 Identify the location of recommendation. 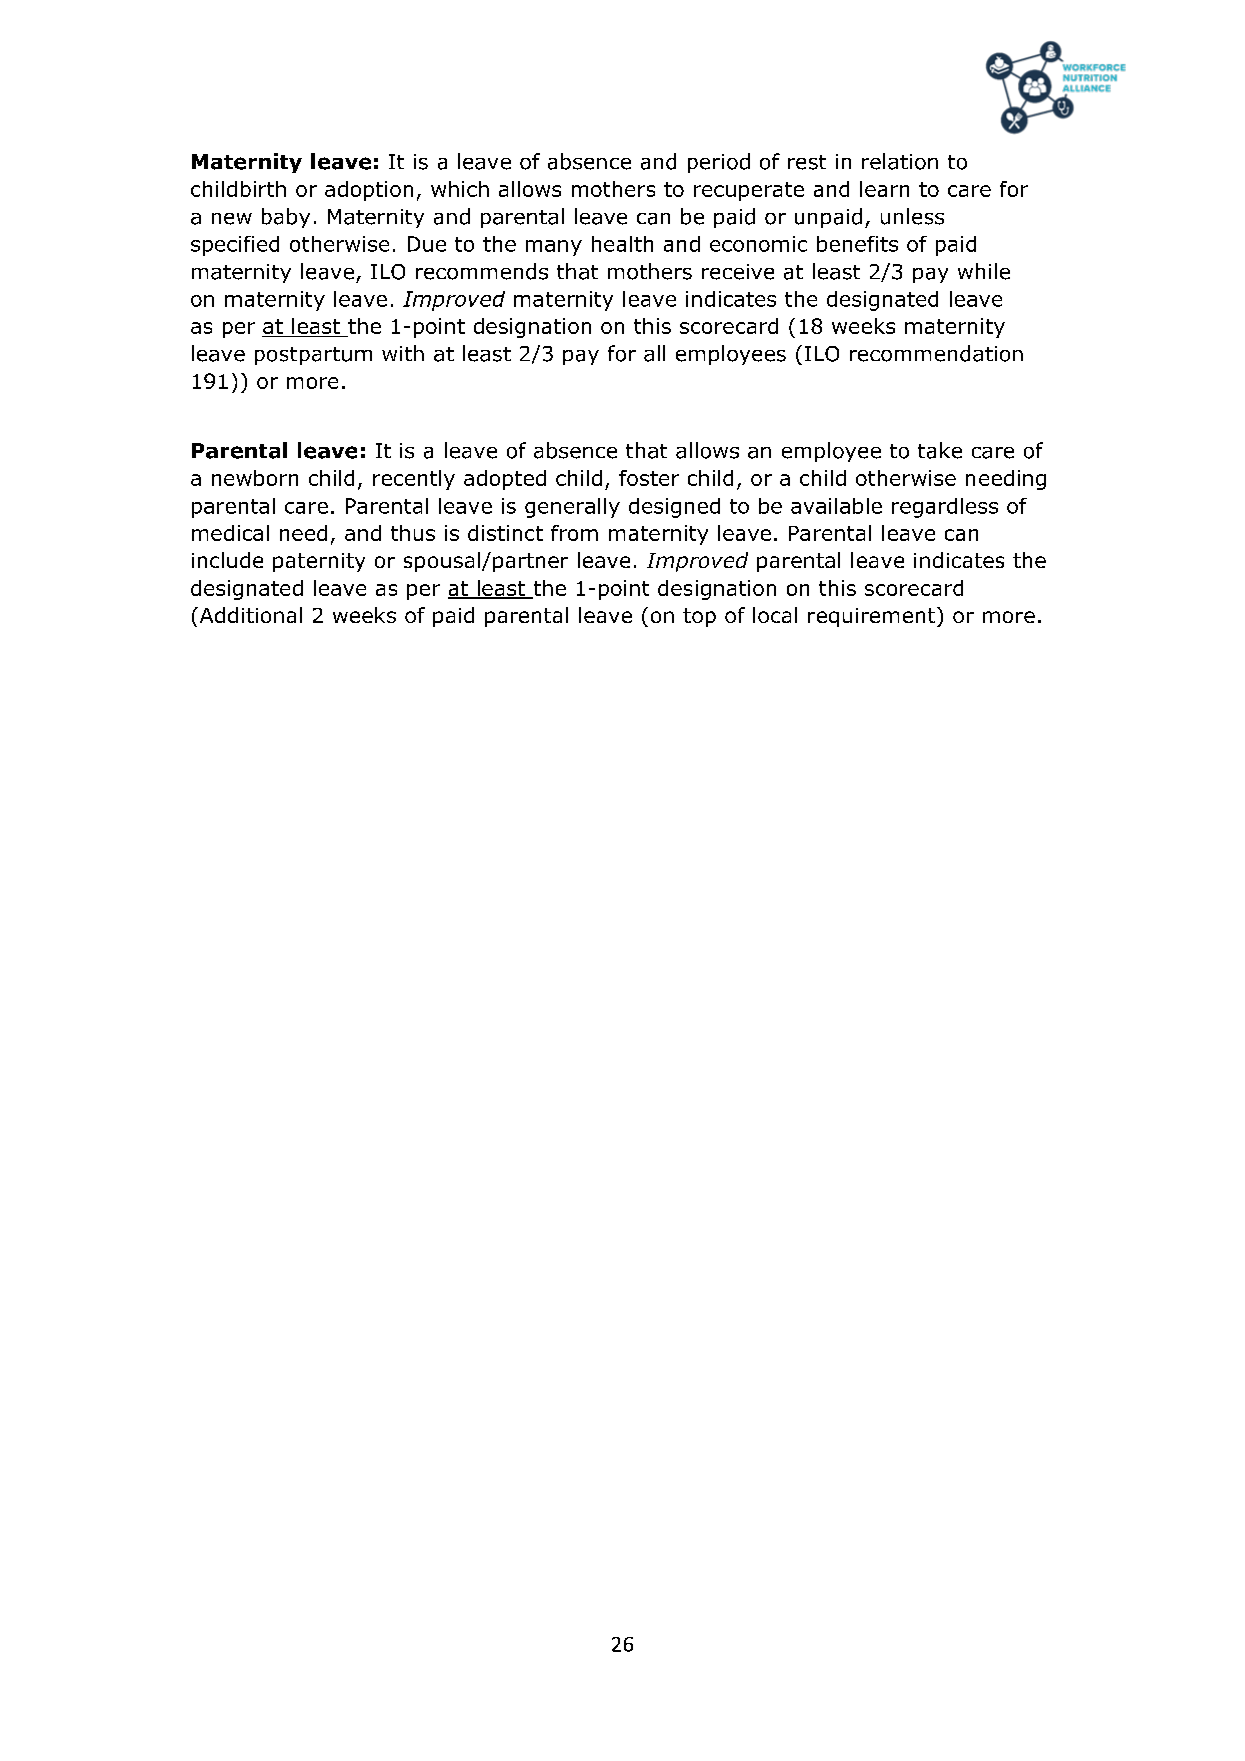
(936, 353).
